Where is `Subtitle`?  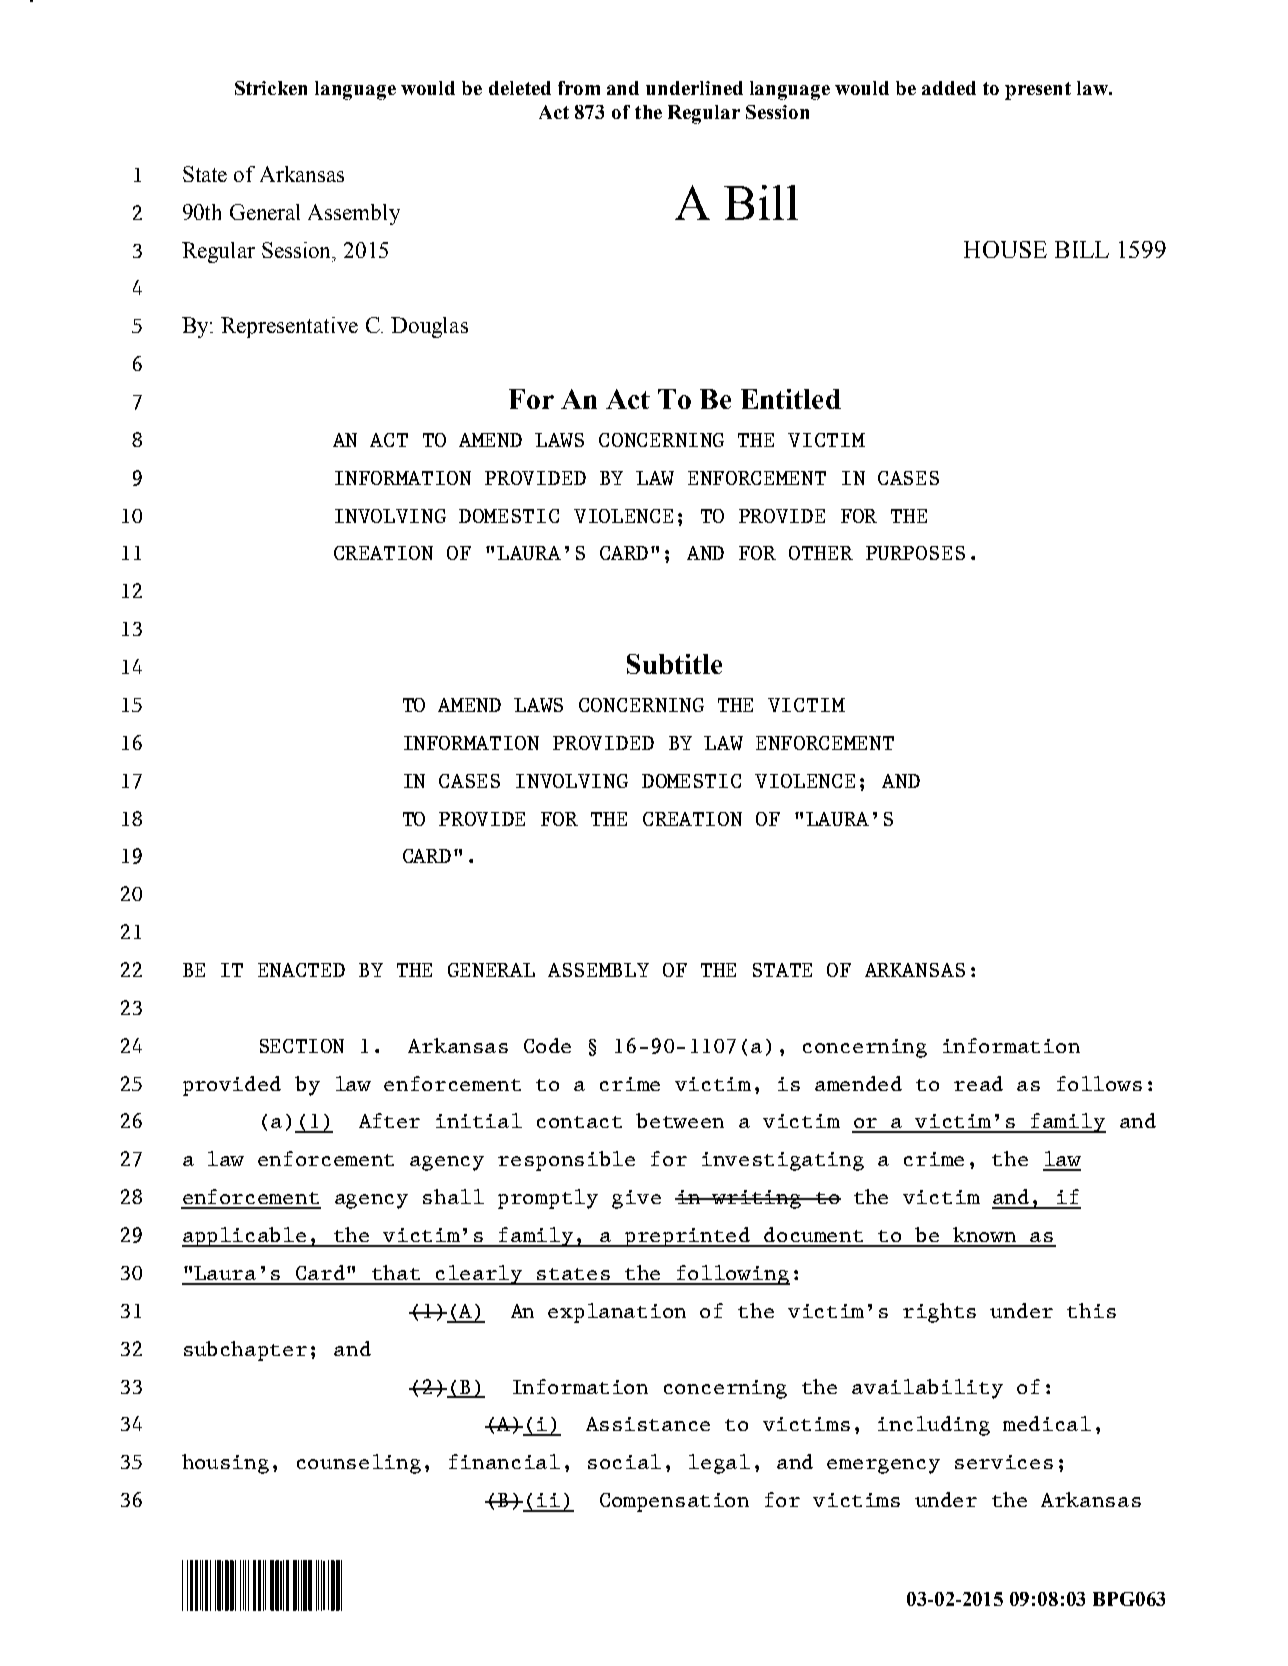 Subtitle is located at coordinates (674, 664).
